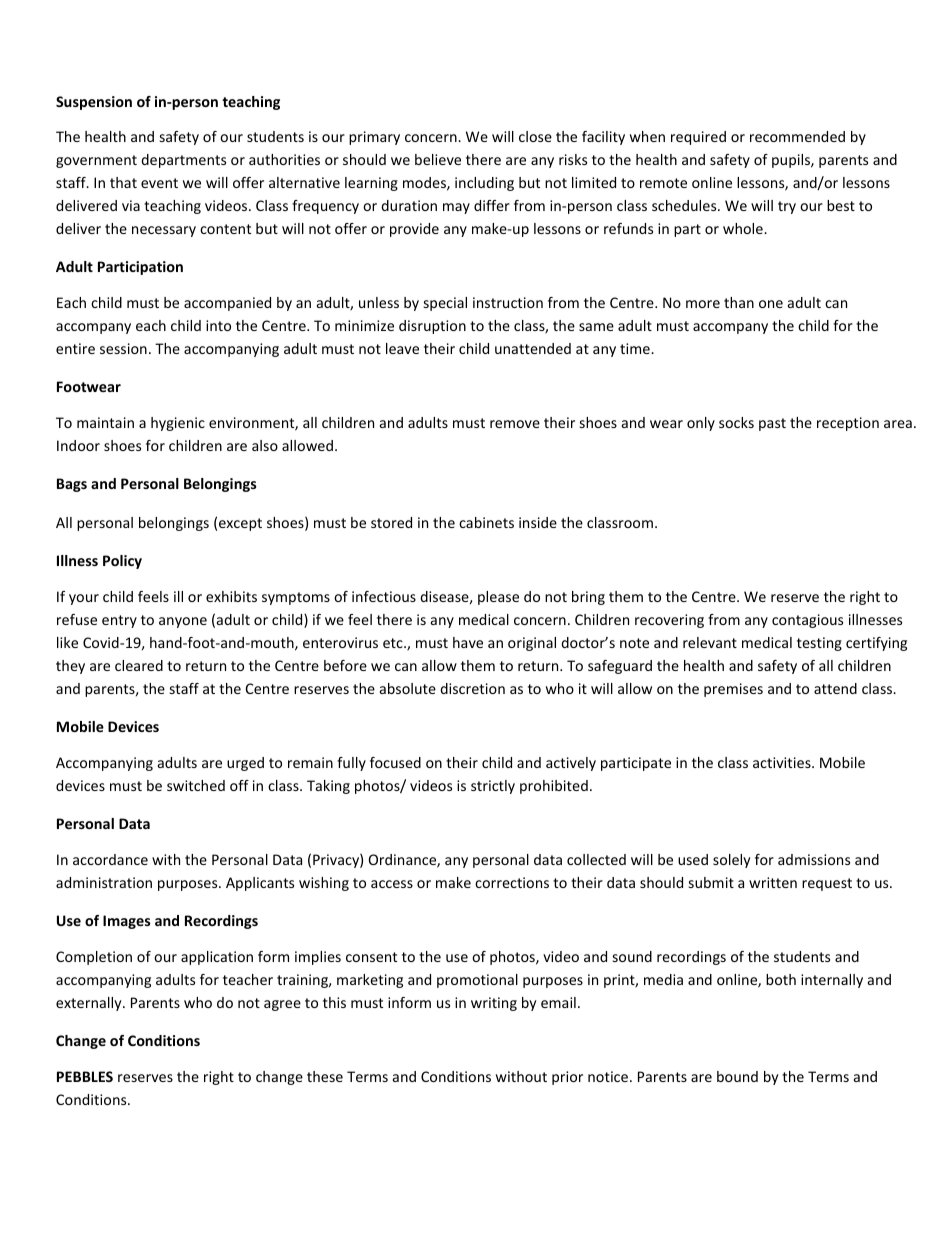 This document has height=1233, width=952. Describe the element at coordinates (183, 622) in the document. I see `anyone` at that location.
